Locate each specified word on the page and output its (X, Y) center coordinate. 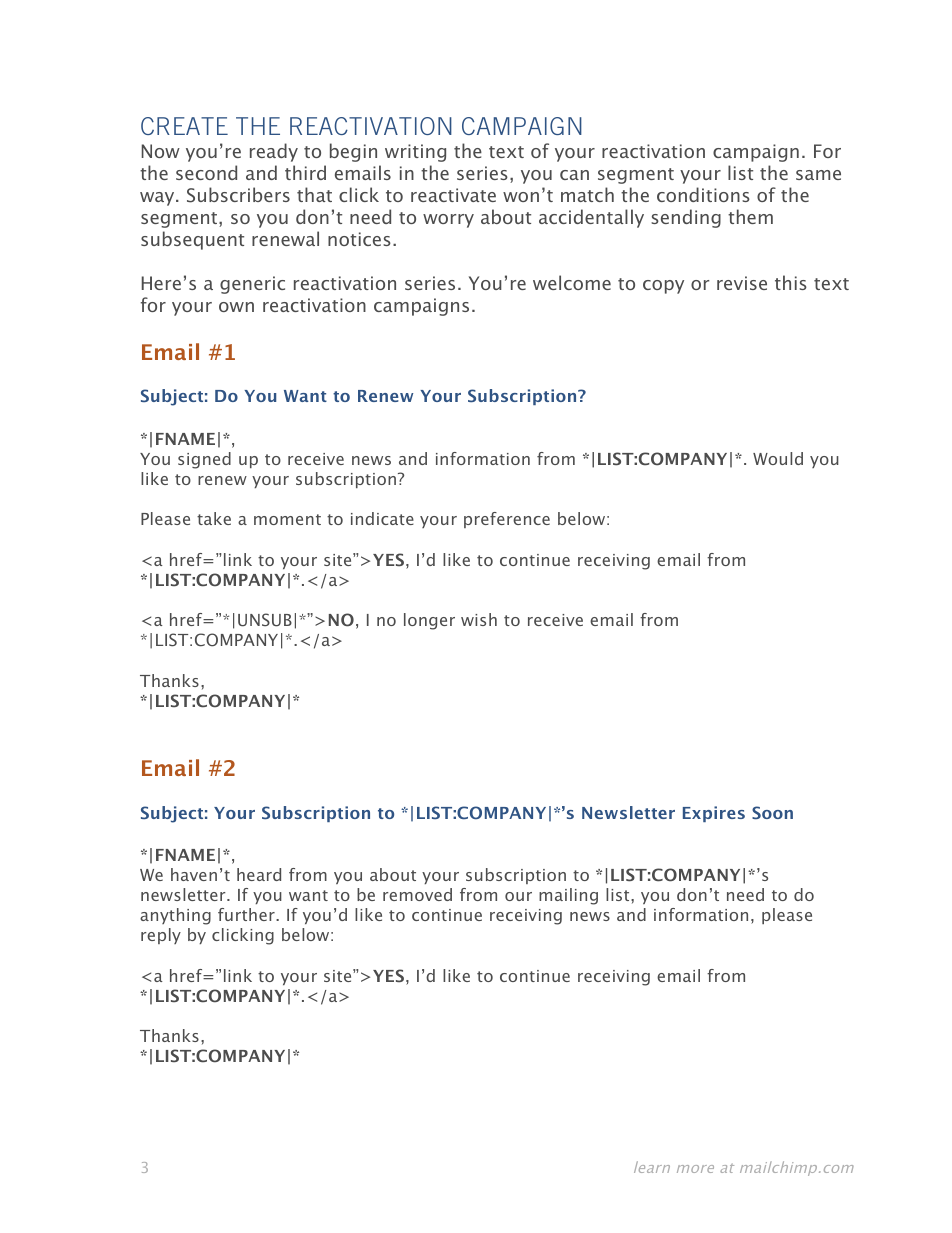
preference (507, 520)
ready (274, 152)
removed (417, 894)
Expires (714, 814)
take (214, 518)
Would (778, 458)
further (247, 914)
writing (415, 153)
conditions (703, 194)
